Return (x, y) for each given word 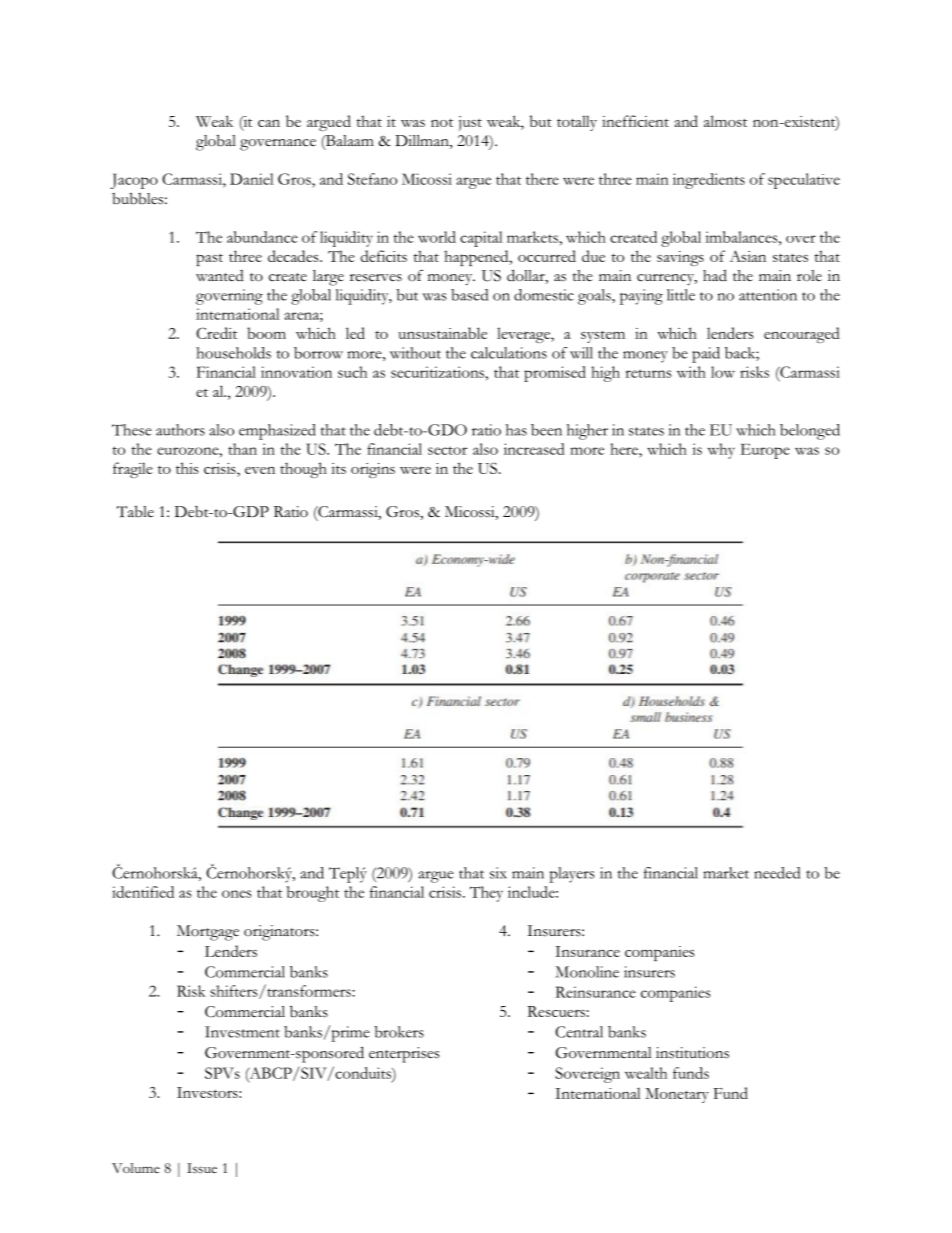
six (498, 873)
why (721, 451)
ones (237, 894)
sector (447, 450)
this (187, 468)
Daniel (252, 179)
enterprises (404, 1055)
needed (777, 873)
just (470, 123)
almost (725, 121)
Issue (202, 1168)
